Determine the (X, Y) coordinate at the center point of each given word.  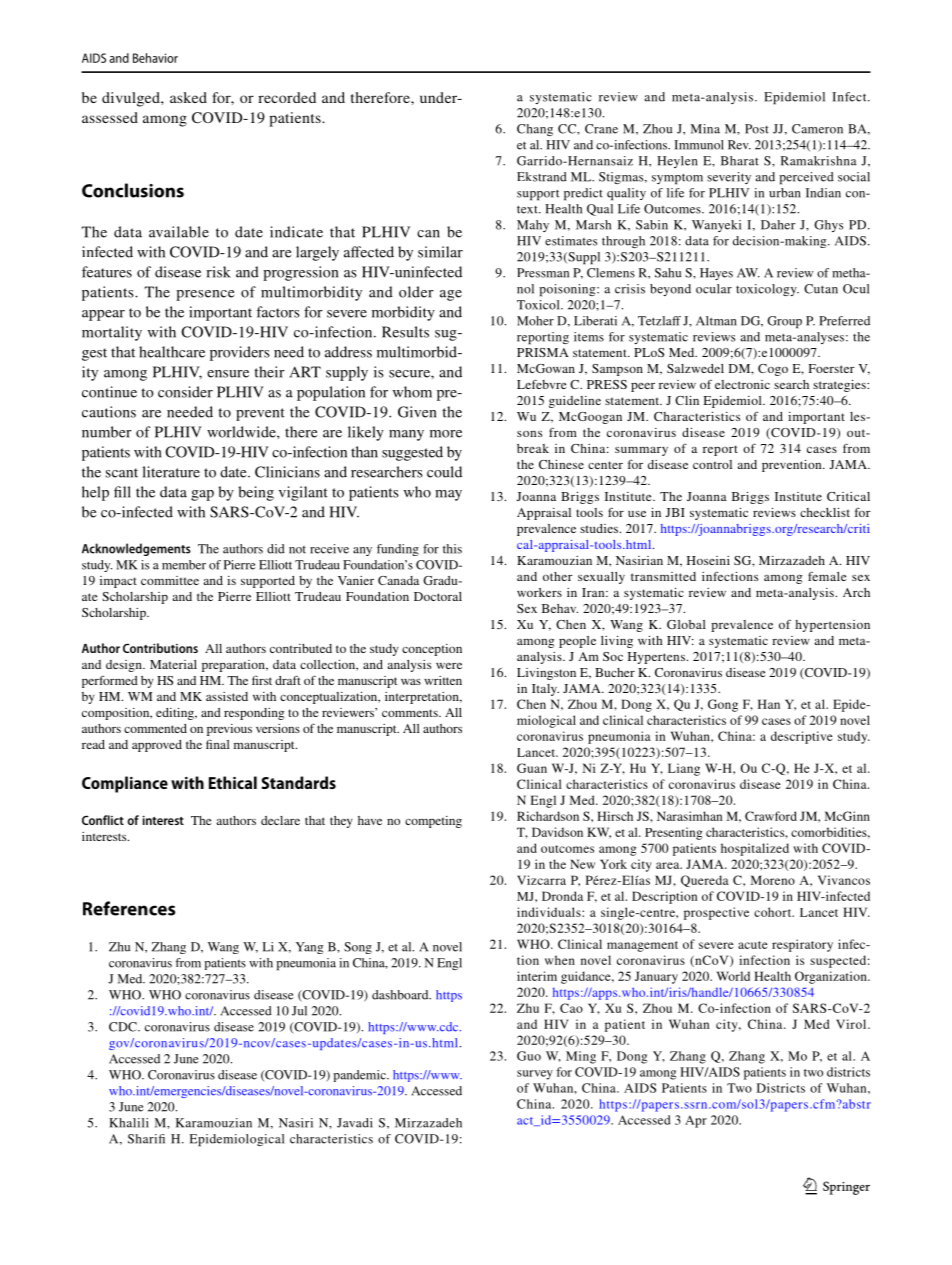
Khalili (129, 1123)
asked (188, 97)
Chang (535, 130)
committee (170, 580)
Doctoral (438, 596)
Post (757, 129)
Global (686, 624)
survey (535, 1075)
